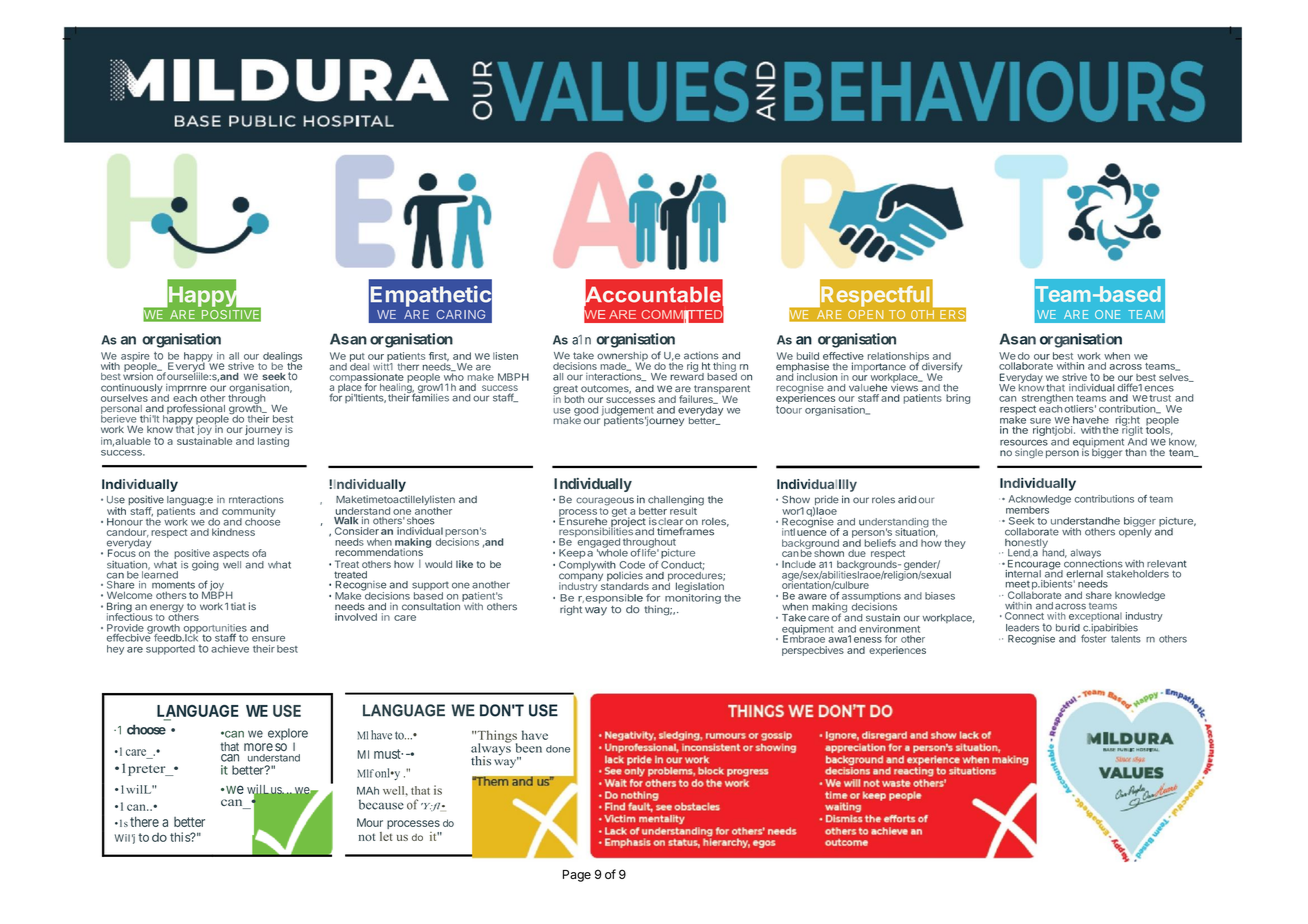 The height and width of the screenshot is (924, 1308). What do you see at coordinates (173, 585) in the screenshot?
I see `moments` at bounding box center [173, 585].
